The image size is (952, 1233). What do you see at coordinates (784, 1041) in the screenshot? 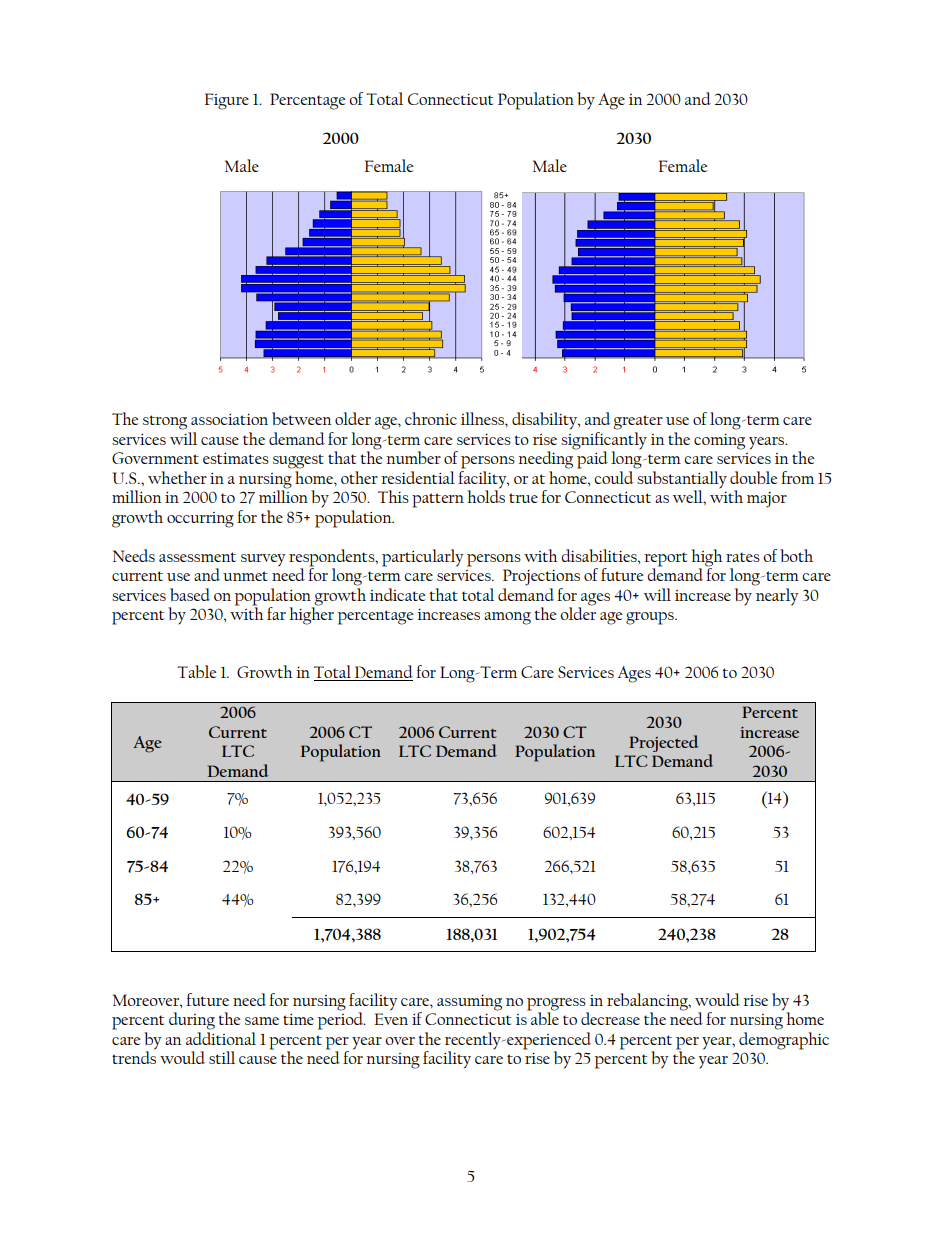
I see `demographic` at bounding box center [784, 1041].
